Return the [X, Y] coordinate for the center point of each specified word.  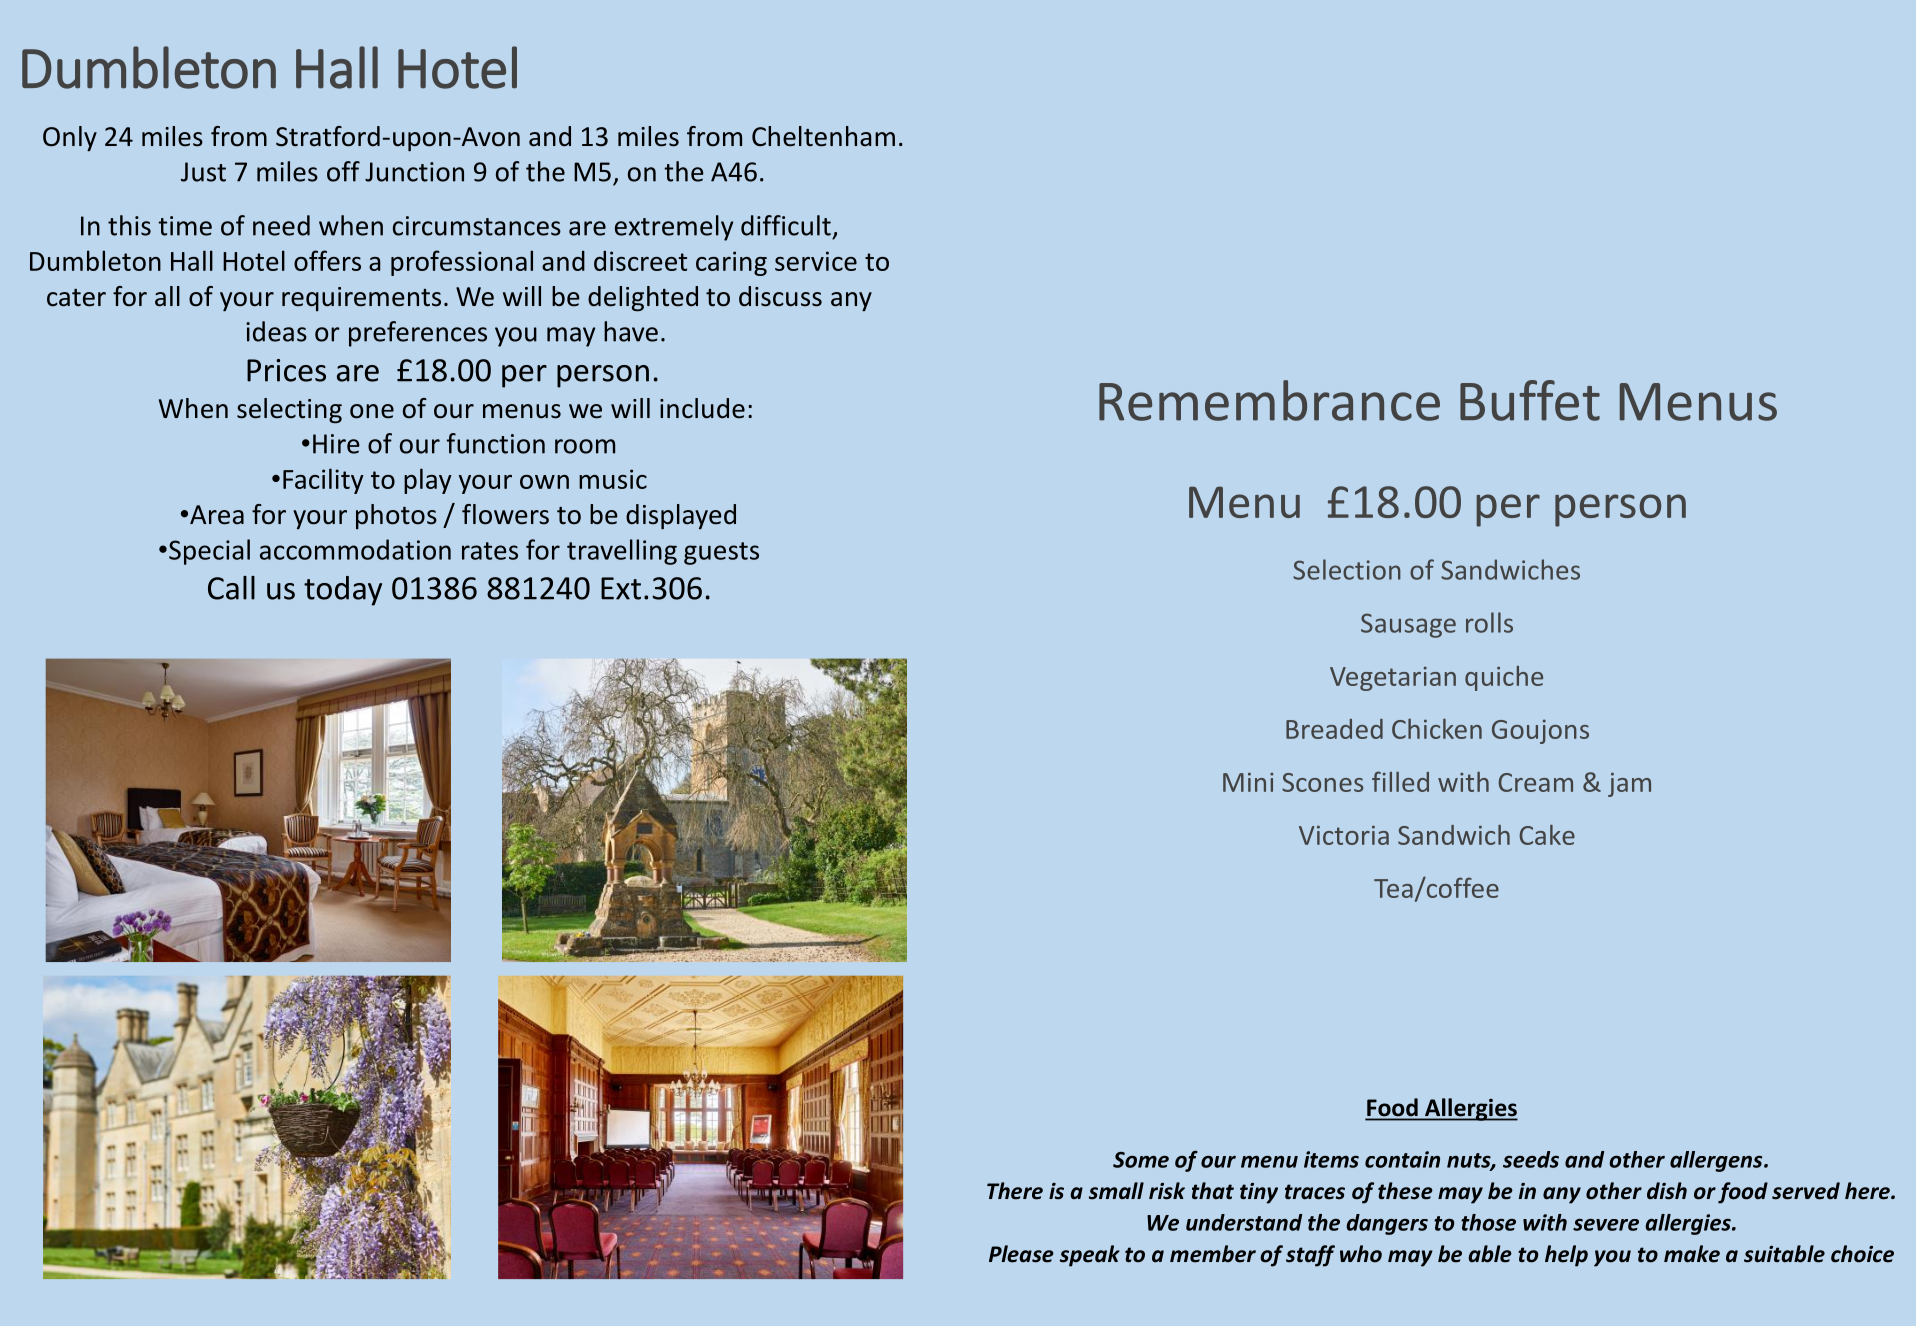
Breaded [1334, 729]
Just [203, 172]
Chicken [1437, 728]
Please [1021, 1254]
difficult [786, 225]
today [343, 591]
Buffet [1530, 400]
